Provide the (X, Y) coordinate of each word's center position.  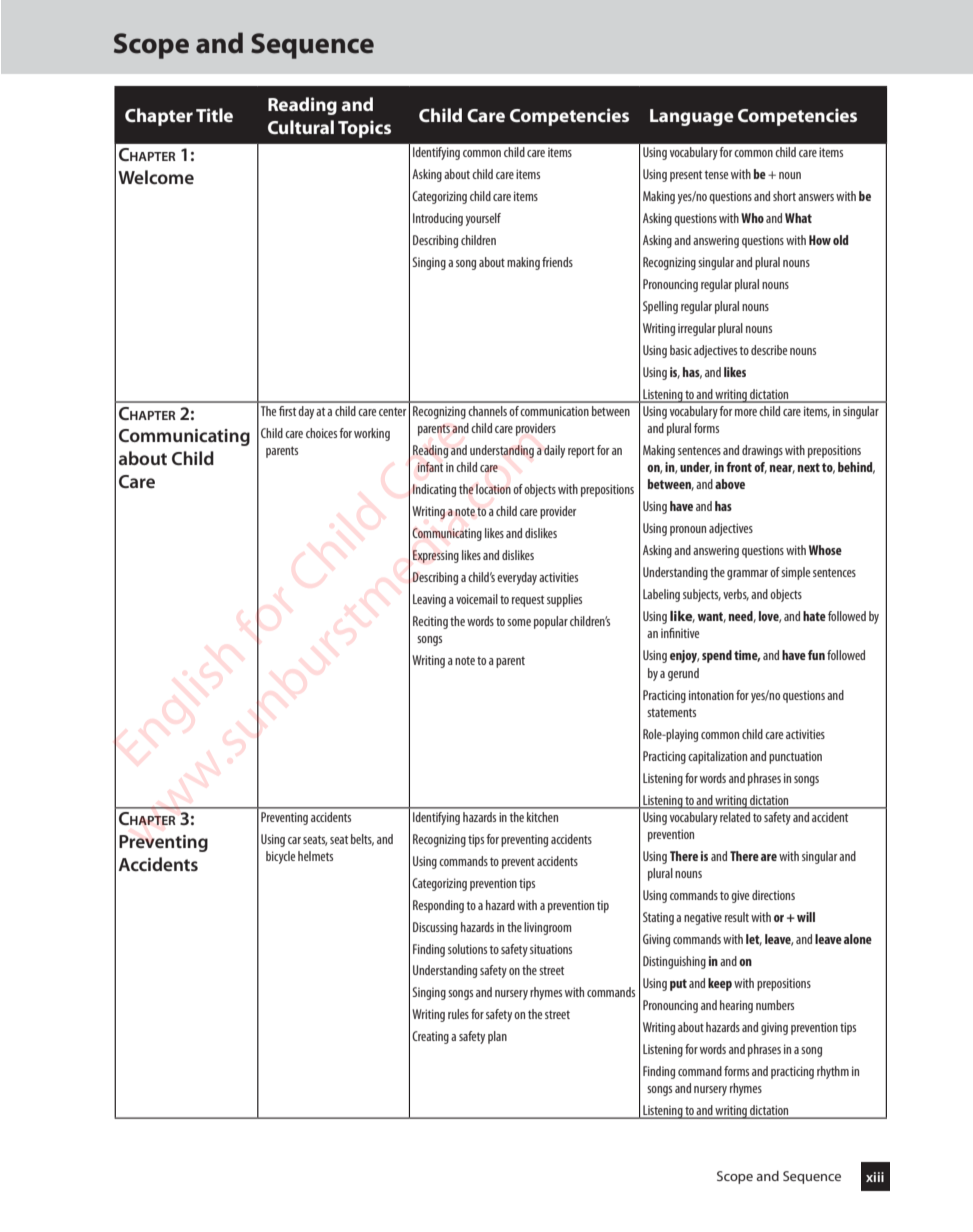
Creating (430, 1037)
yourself (483, 219)
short (784, 196)
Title (214, 115)
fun (816, 655)
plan (497, 1037)
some (519, 622)
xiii (875, 1177)
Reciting (430, 622)
